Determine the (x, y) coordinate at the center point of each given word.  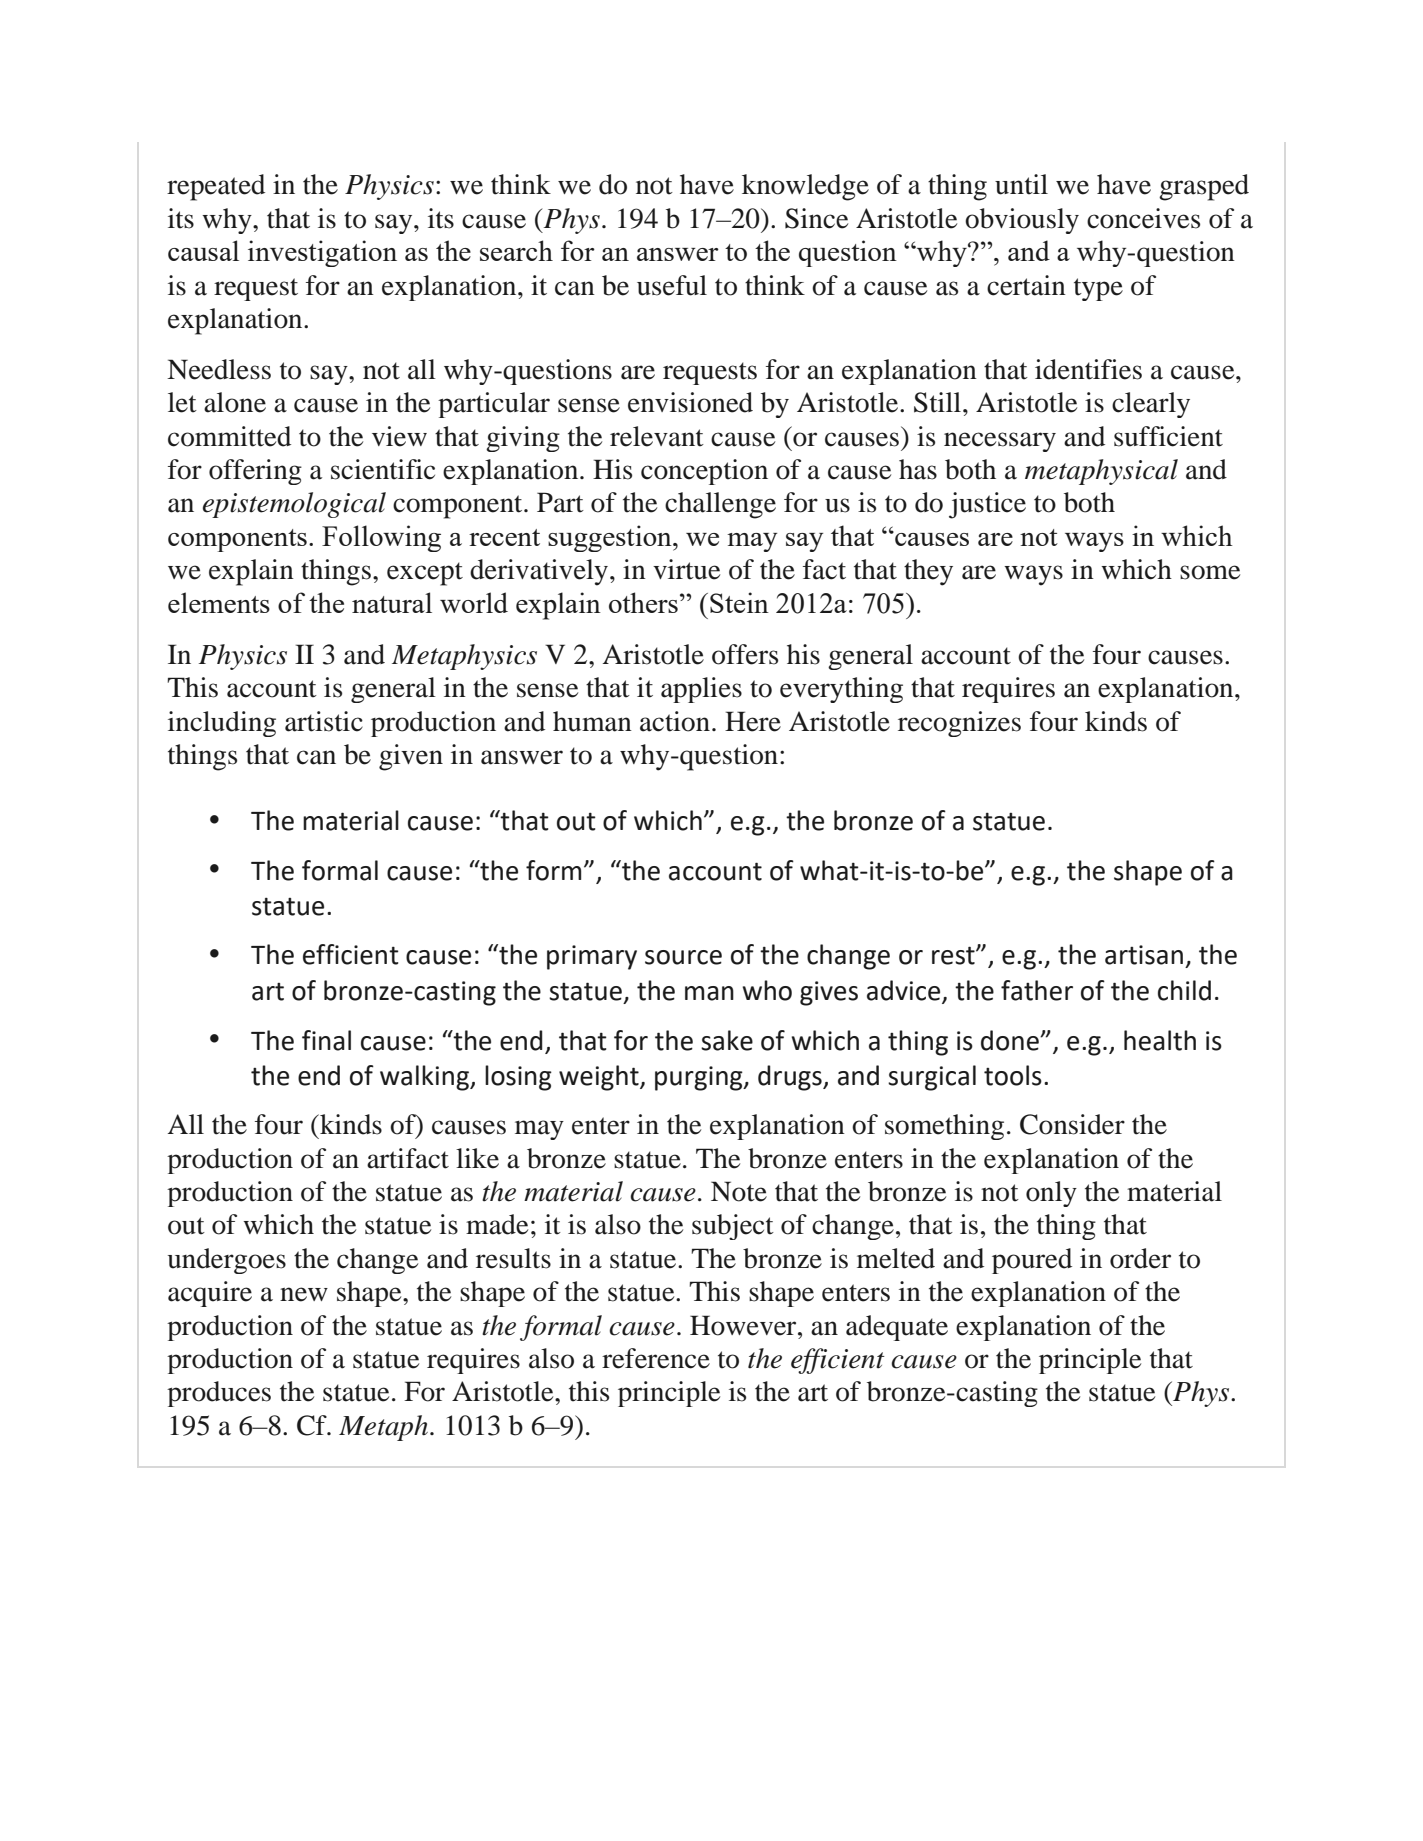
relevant (657, 436)
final (326, 1040)
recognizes (959, 724)
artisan (1144, 955)
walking (425, 1078)
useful (672, 285)
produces (219, 1394)
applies (701, 690)
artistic (324, 721)
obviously (1022, 221)
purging (700, 1078)
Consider (1072, 1124)
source (683, 957)
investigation (322, 253)
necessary (1000, 442)
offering (255, 472)
